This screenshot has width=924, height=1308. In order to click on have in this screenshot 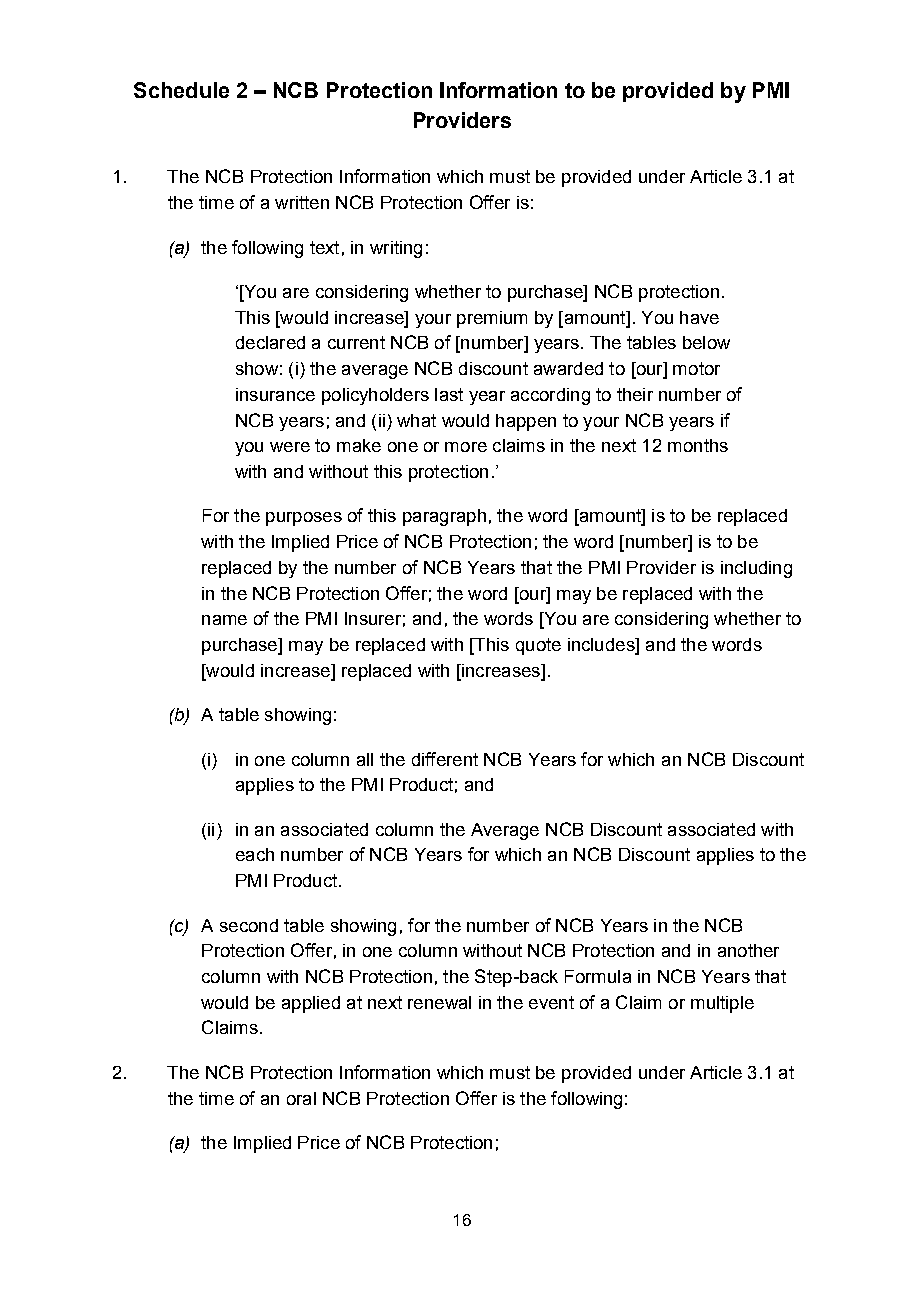, I will do `click(699, 317)`.
